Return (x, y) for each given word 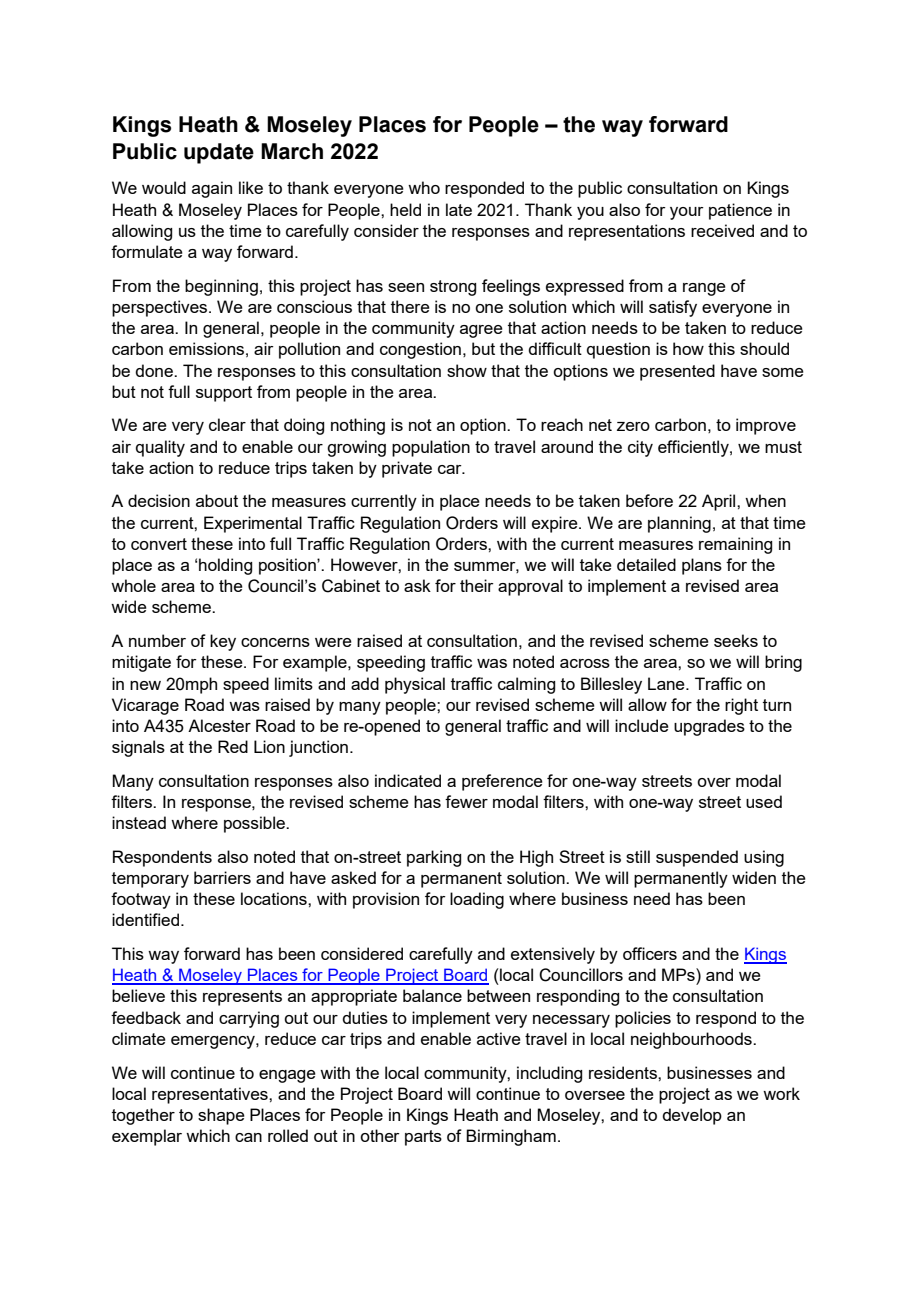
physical (415, 685)
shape (221, 1116)
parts (423, 1138)
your (687, 213)
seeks (736, 640)
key (223, 642)
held (405, 209)
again (212, 189)
